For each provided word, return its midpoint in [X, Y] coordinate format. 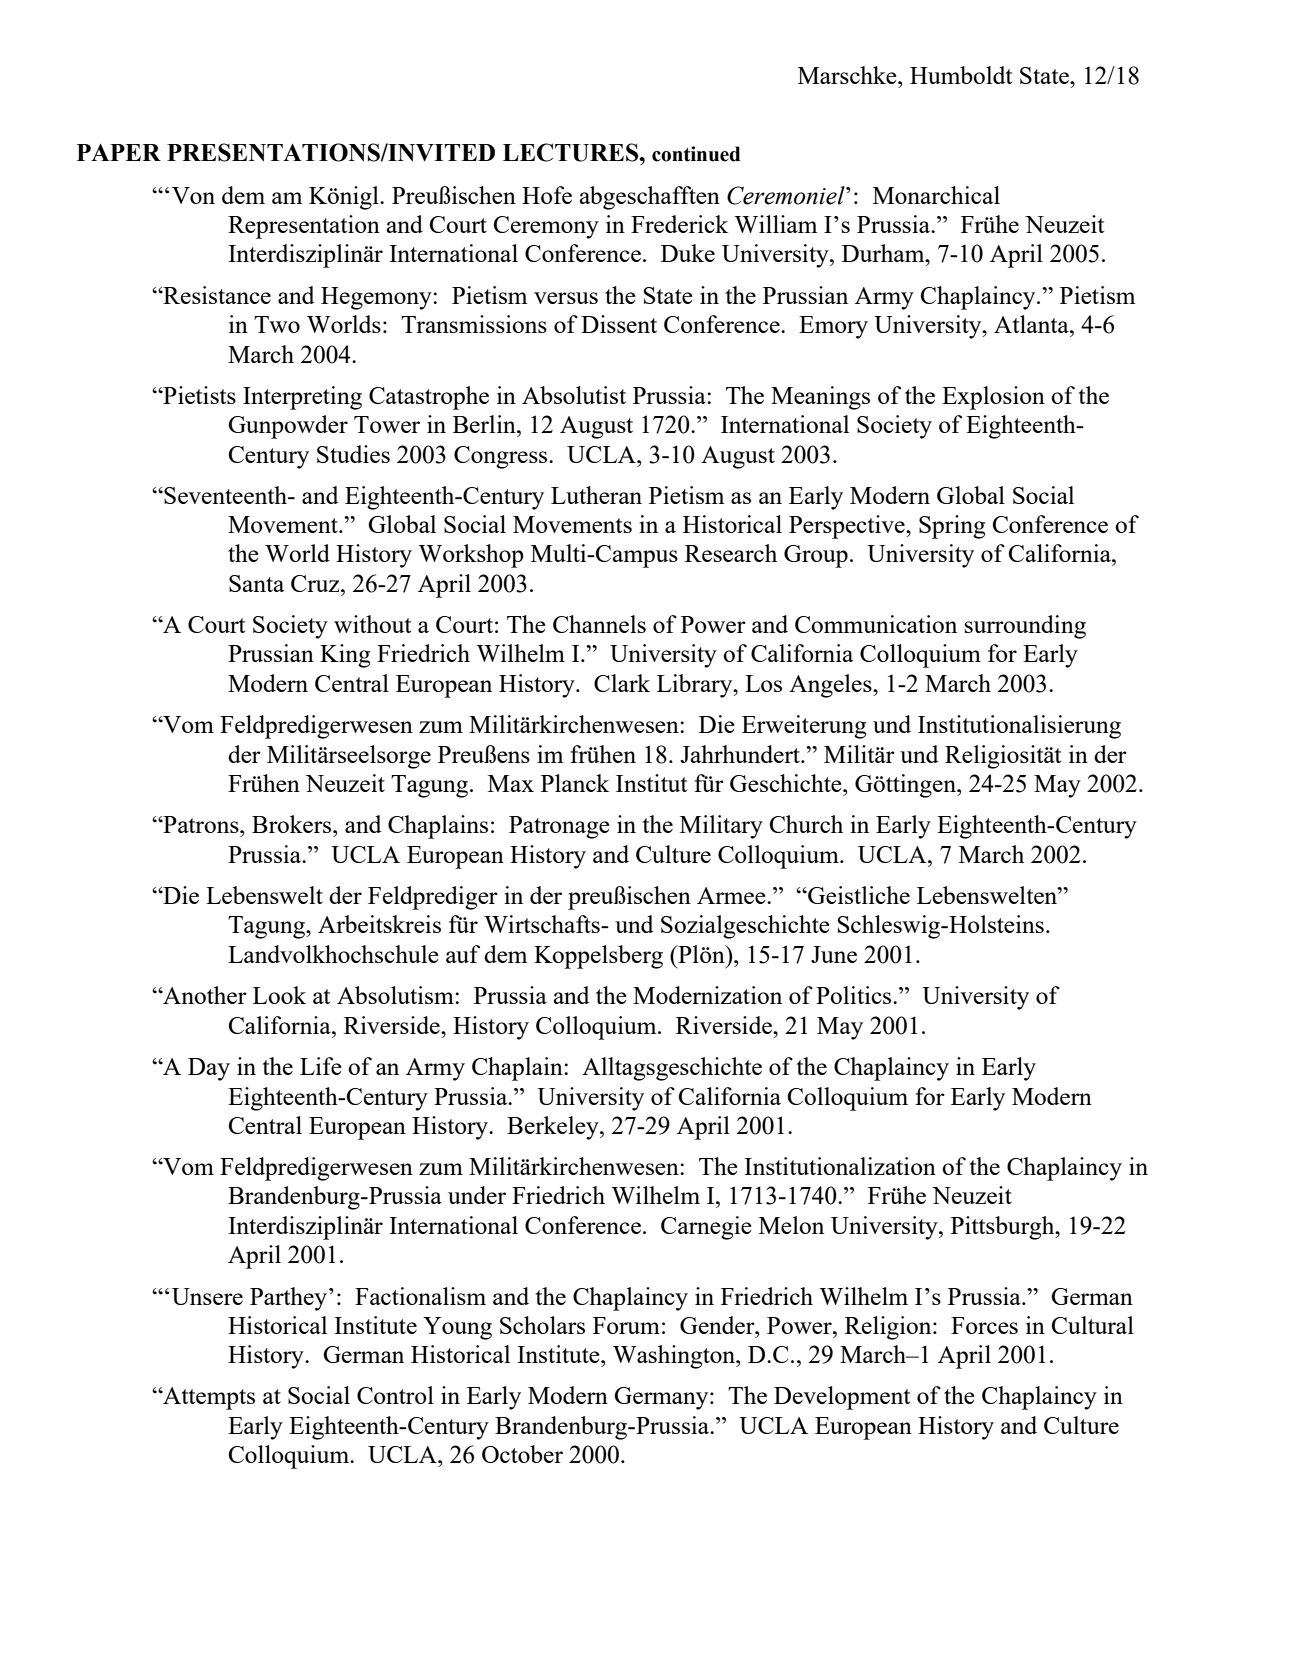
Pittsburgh [1004, 1228]
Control [395, 1395]
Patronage [559, 827]
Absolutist [574, 395]
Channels [599, 624]
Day [209, 1069]
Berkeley [554, 1128]
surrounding [1025, 627]
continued [696, 154]
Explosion [993, 398]
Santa [256, 583]
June [834, 954]
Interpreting [302, 398]
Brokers [293, 824]
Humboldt [961, 75]
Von [193, 195]
